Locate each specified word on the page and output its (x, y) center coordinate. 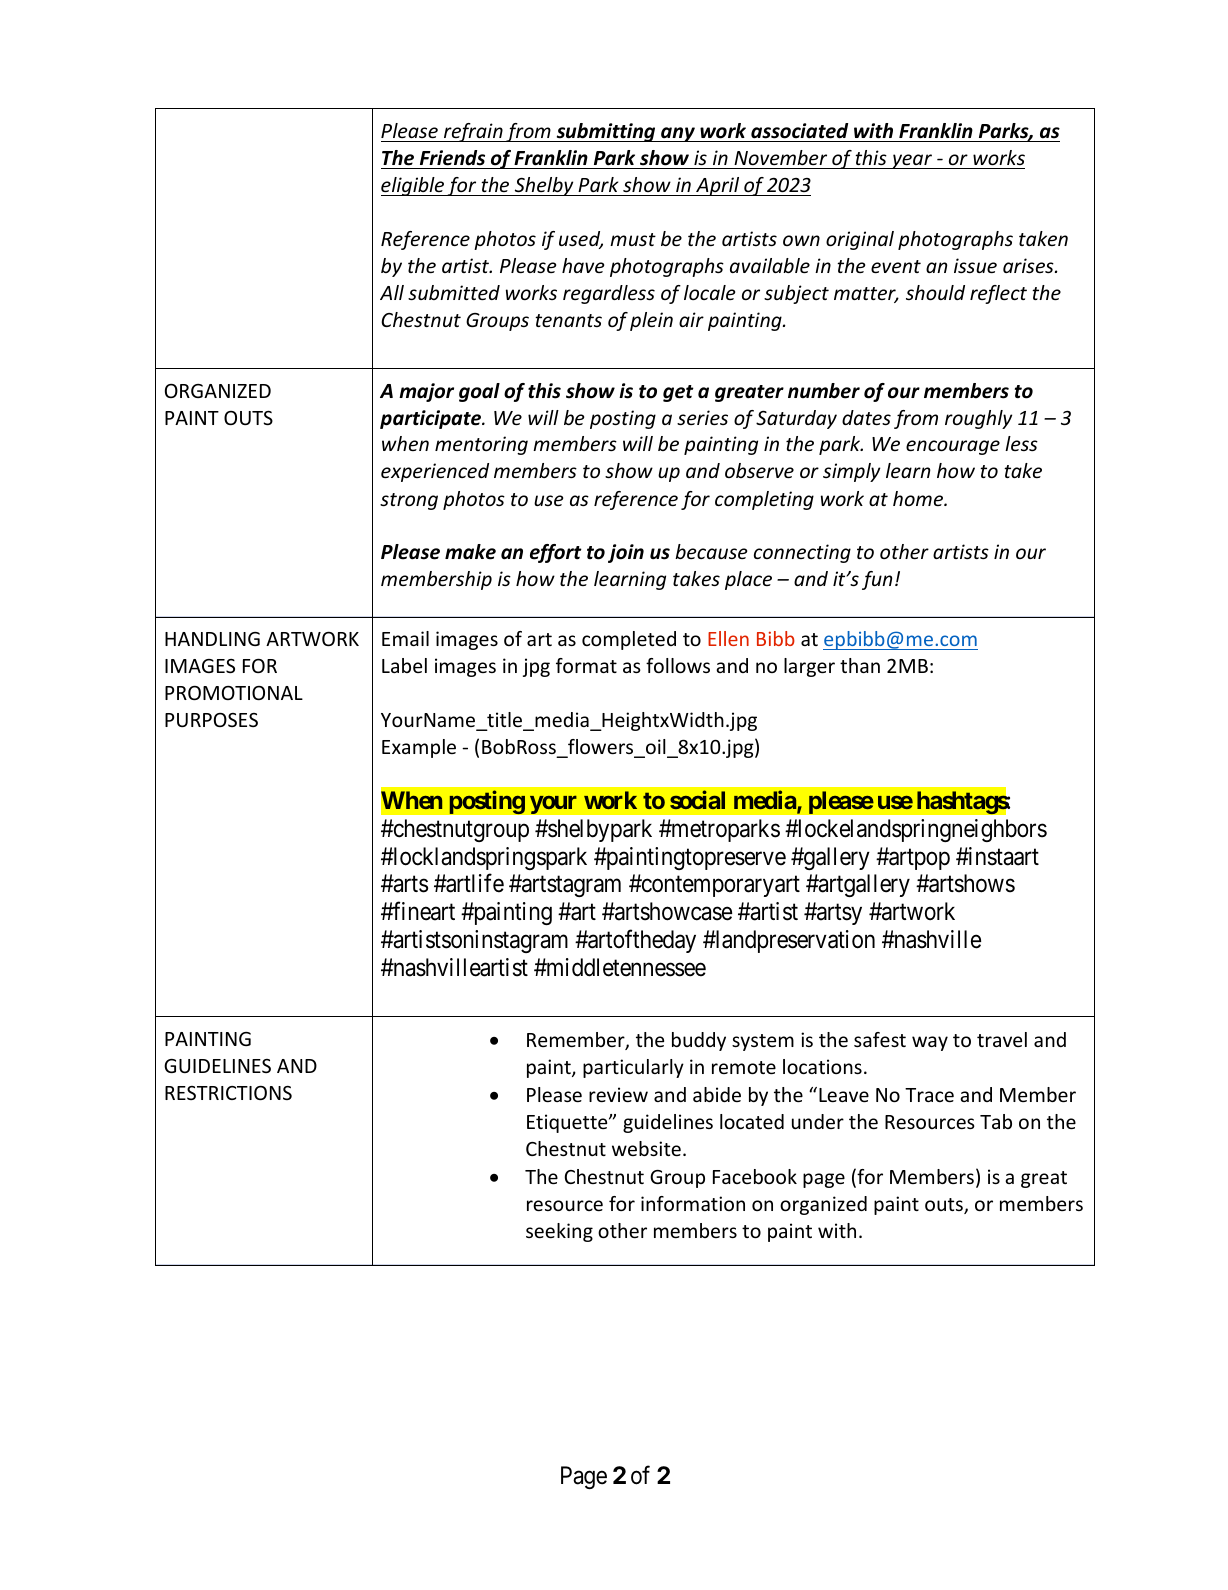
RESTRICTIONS (228, 1092)
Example (419, 748)
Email (405, 638)
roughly (978, 419)
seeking (559, 1232)
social (697, 800)
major (426, 392)
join (626, 553)
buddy (699, 1041)
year (912, 161)
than (860, 665)
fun (877, 580)
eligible (414, 186)
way (930, 1043)
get (678, 393)
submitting (606, 132)
